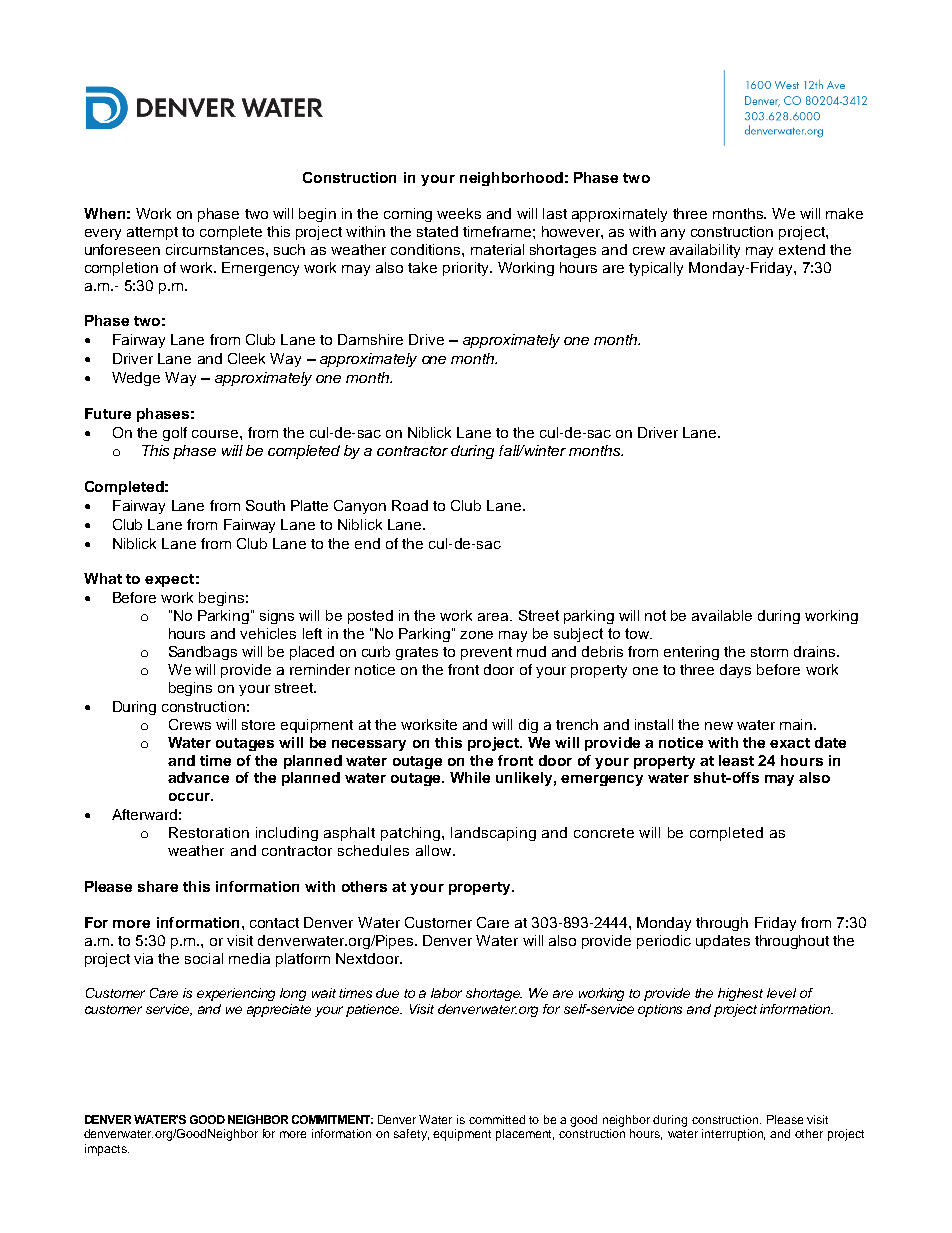 This screenshot has height=1233, width=952. I want to click on Road, so click(410, 505).
